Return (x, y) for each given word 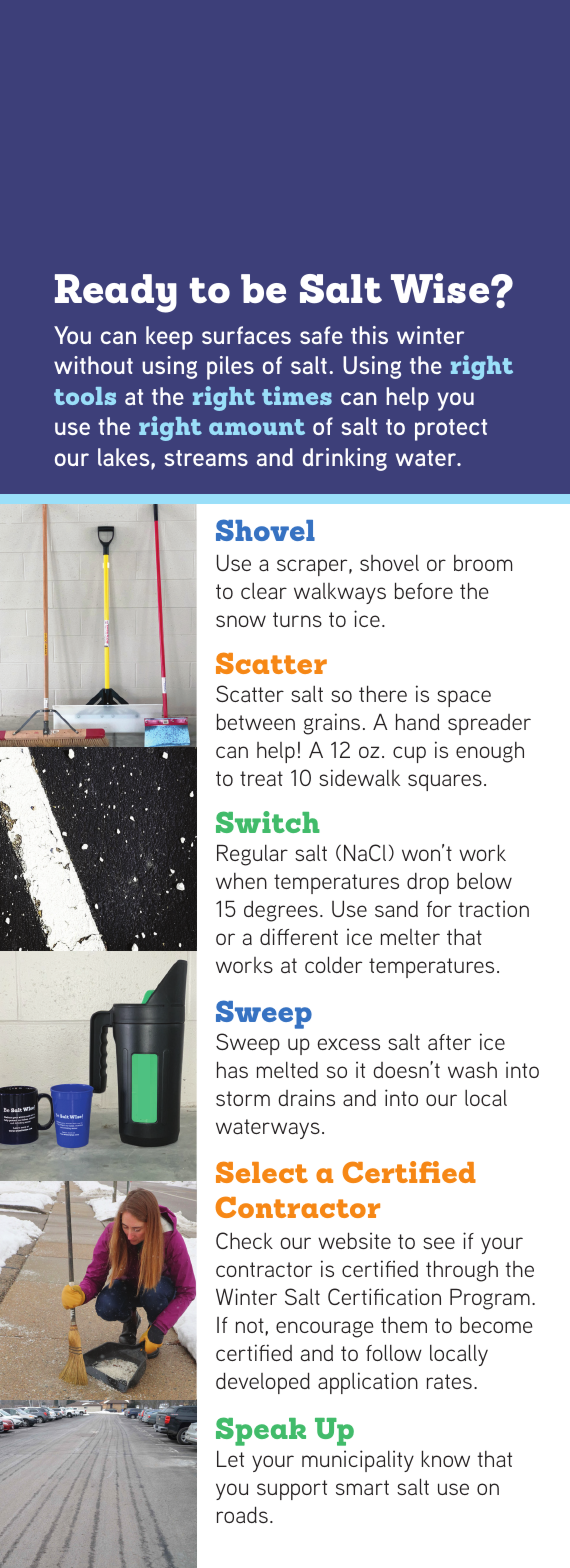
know (446, 1458)
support (292, 1490)
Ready (116, 293)
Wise (441, 288)
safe (321, 335)
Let (230, 1458)
